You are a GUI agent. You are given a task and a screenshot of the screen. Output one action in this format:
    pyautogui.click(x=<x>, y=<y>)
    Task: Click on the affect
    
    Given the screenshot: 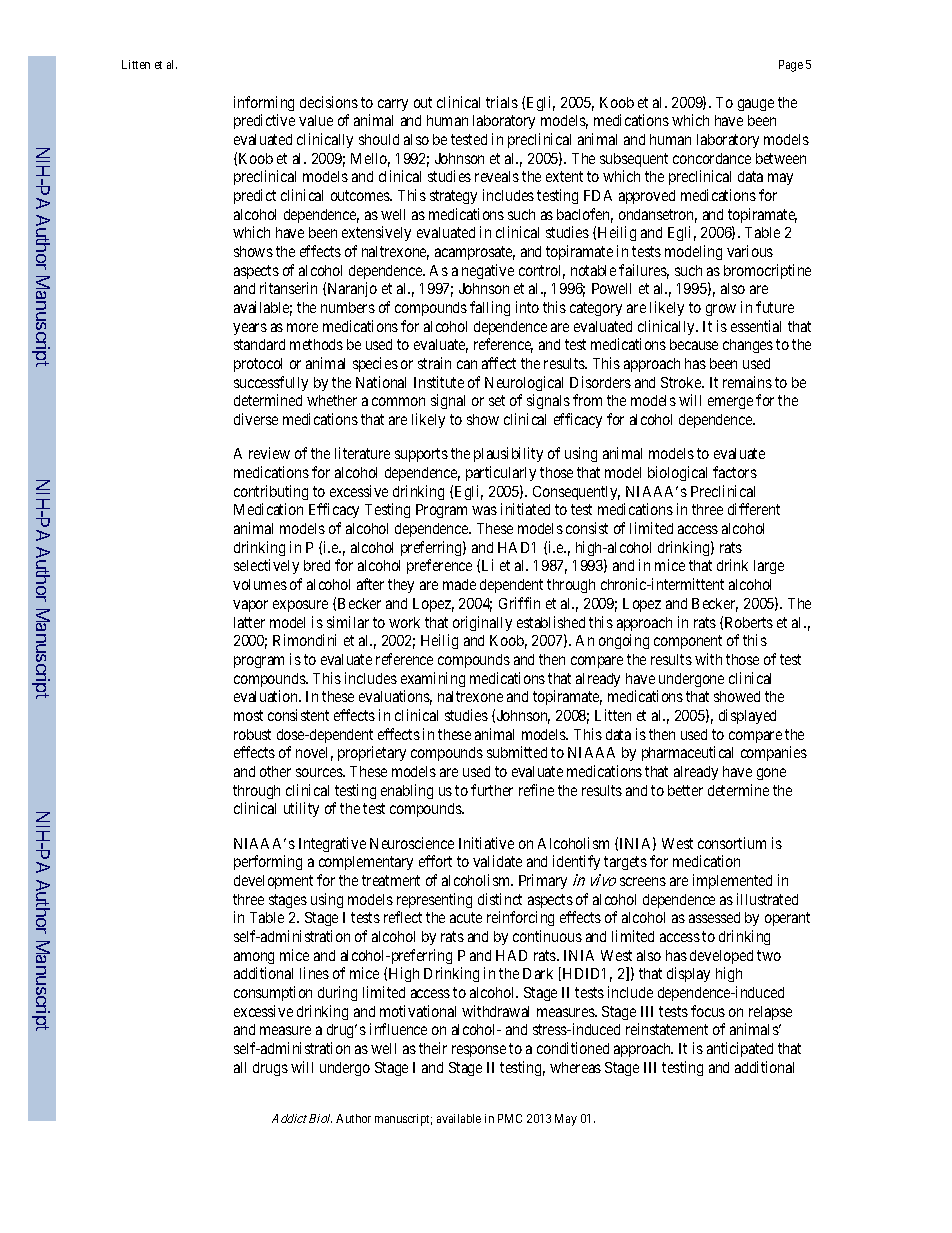 What is the action you would take?
    pyautogui.click(x=499, y=363)
